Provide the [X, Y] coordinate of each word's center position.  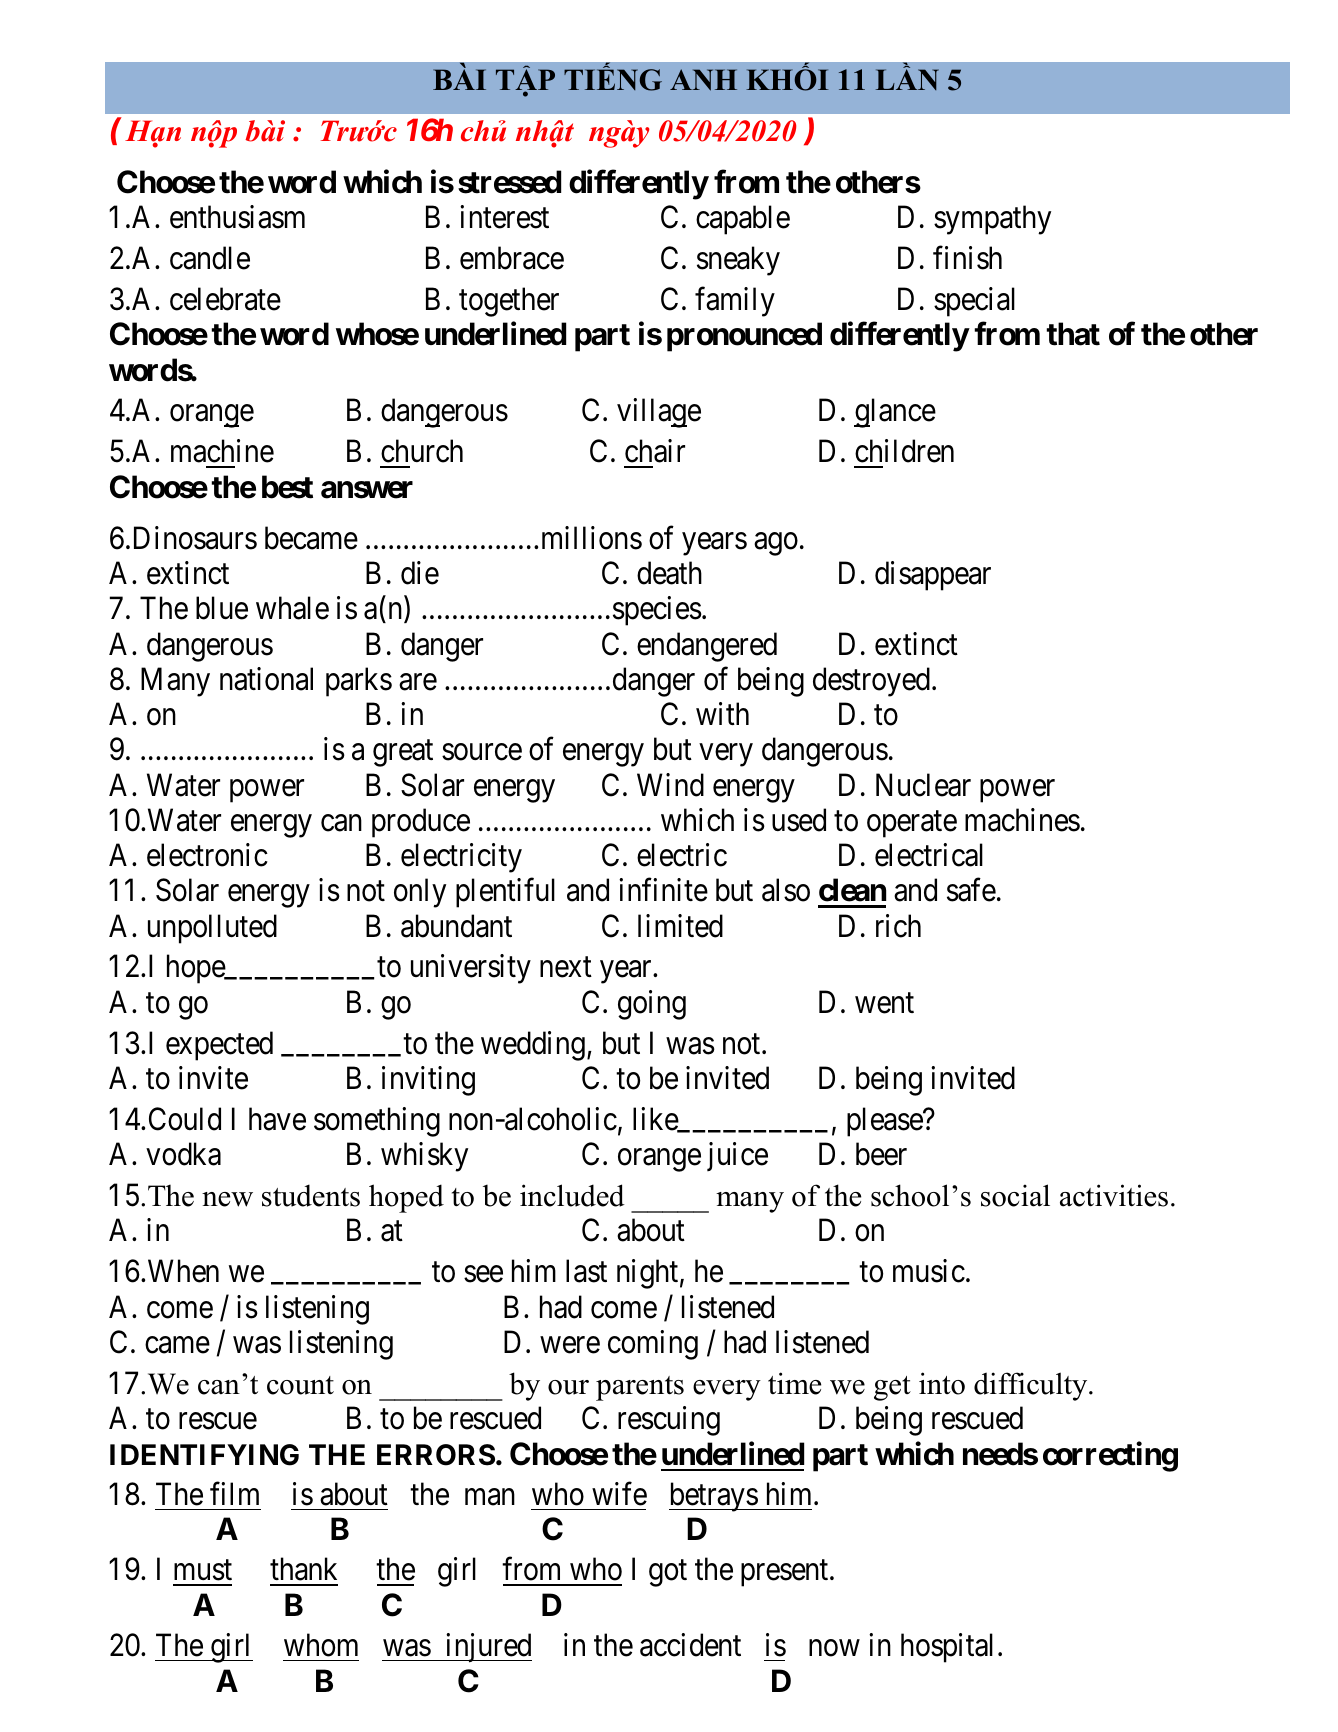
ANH [703, 80]
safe [971, 890]
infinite [663, 890]
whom [321, 1645]
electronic [207, 855]
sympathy [992, 220]
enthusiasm [237, 217]
